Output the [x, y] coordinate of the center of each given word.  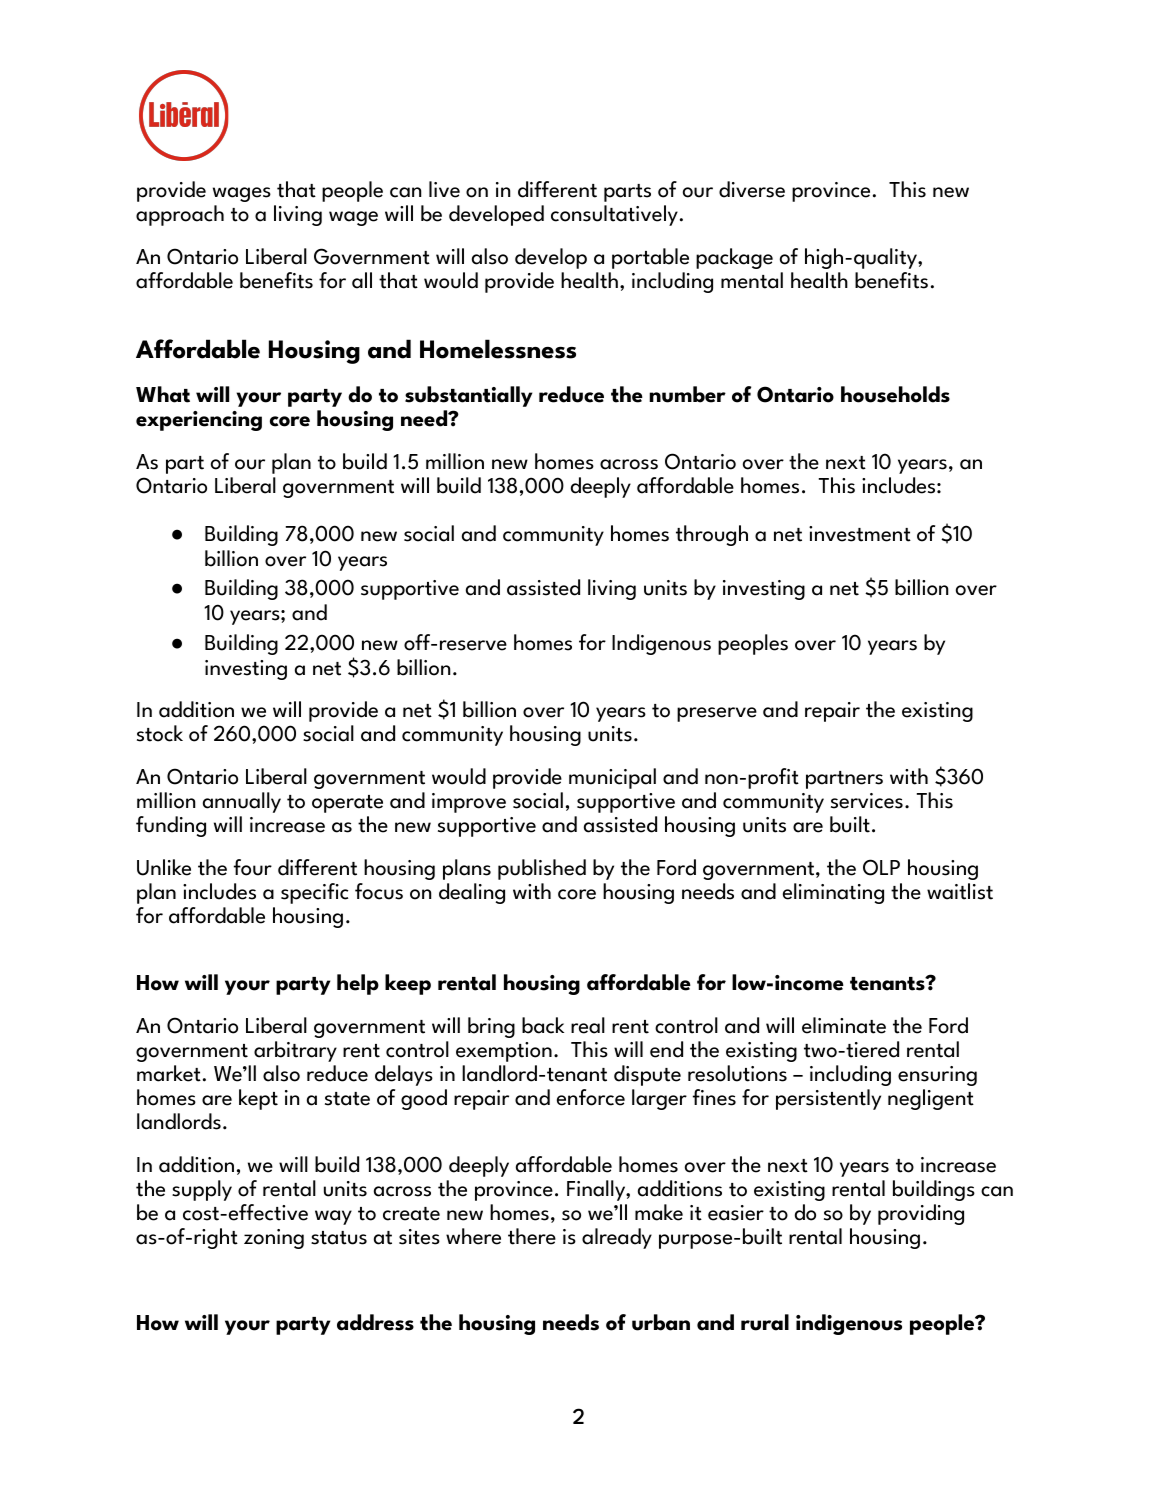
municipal [612, 778]
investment [860, 534]
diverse [752, 189]
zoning [274, 1239]
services [867, 801]
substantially [468, 396]
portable [650, 258]
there [532, 1236]
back [543, 1025]
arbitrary [295, 1051]
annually [242, 802]
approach [180, 215]
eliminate [844, 1025]
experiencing [199, 421]
